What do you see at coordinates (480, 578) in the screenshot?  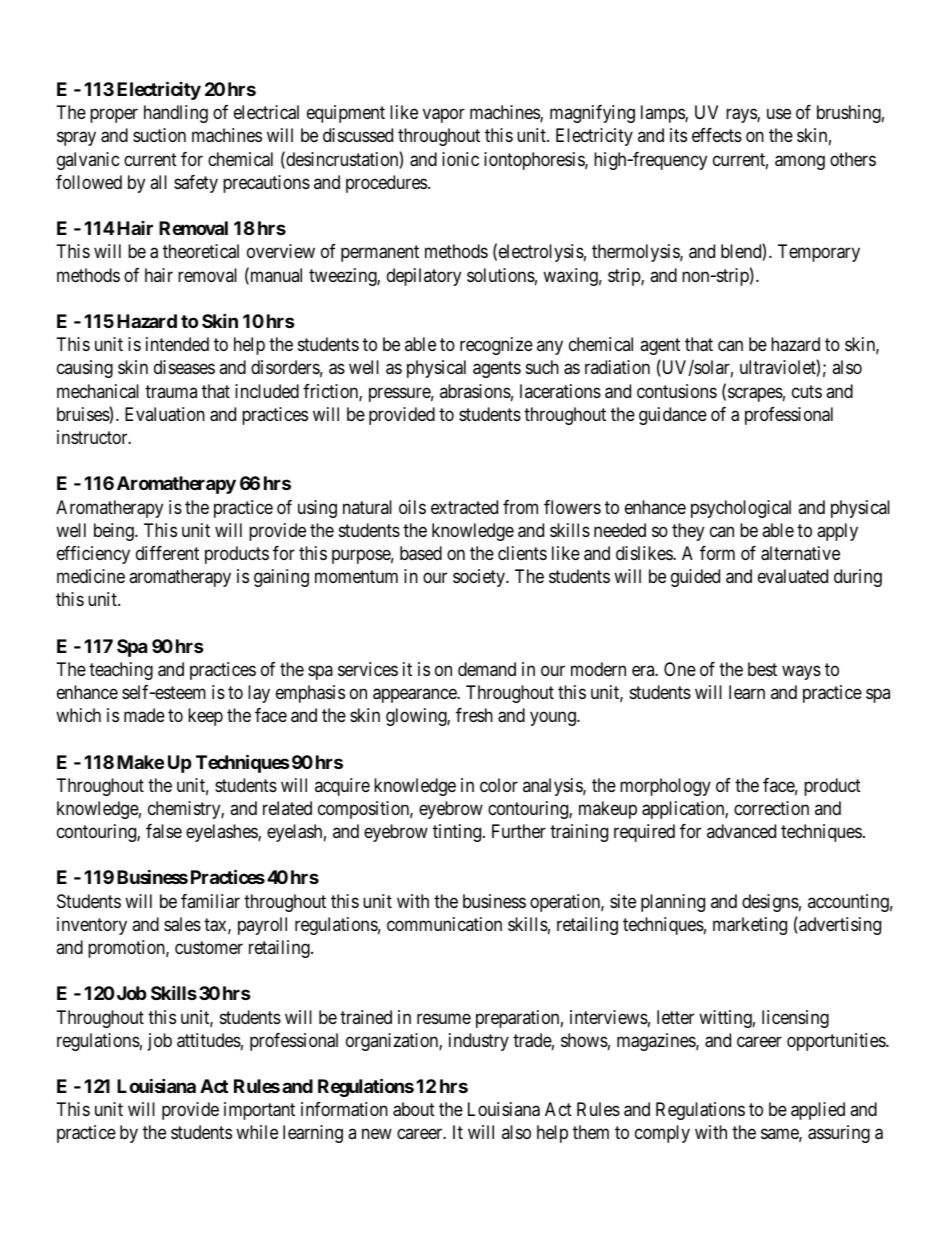 I see `society` at bounding box center [480, 578].
